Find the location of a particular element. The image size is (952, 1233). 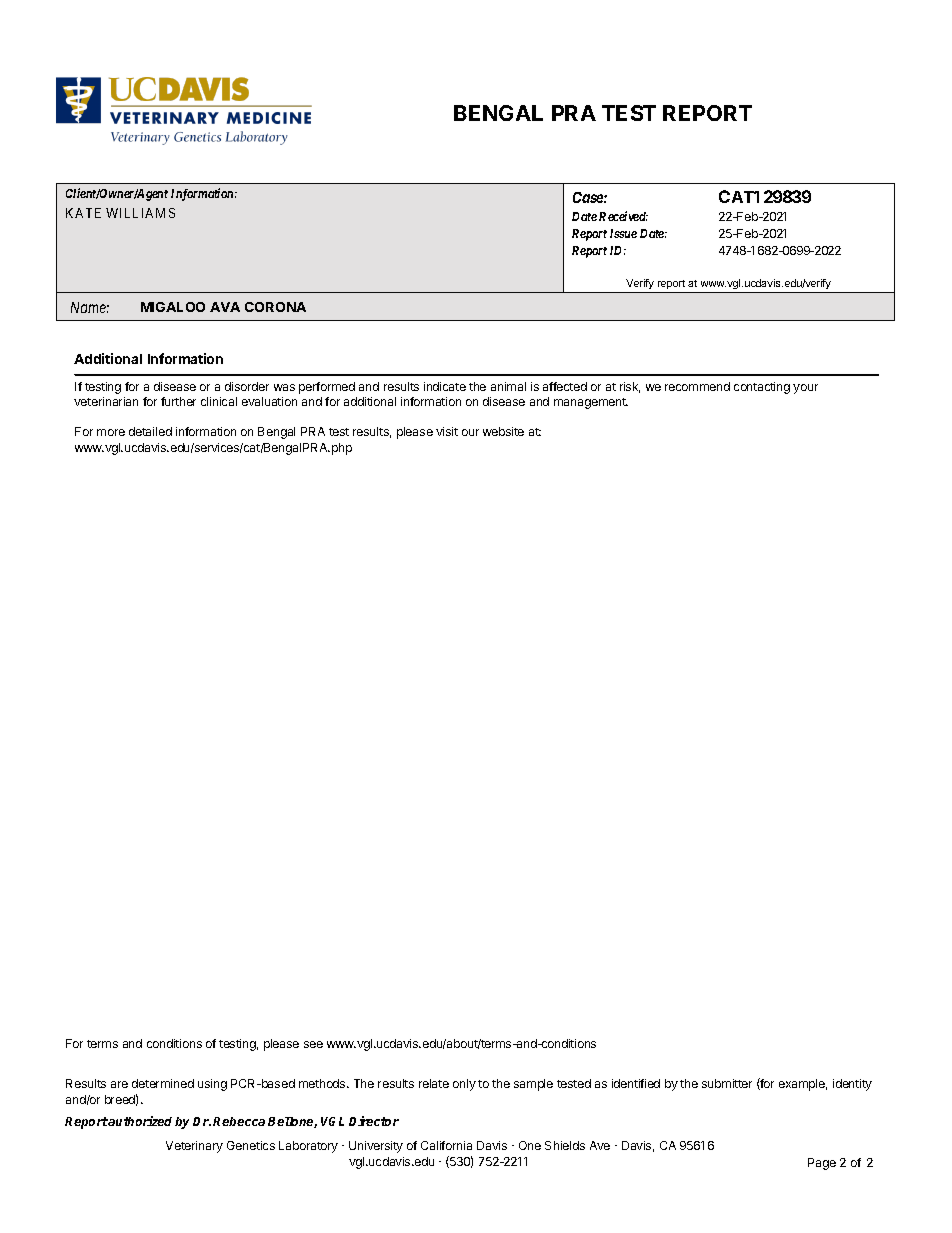

your is located at coordinates (805, 389).
